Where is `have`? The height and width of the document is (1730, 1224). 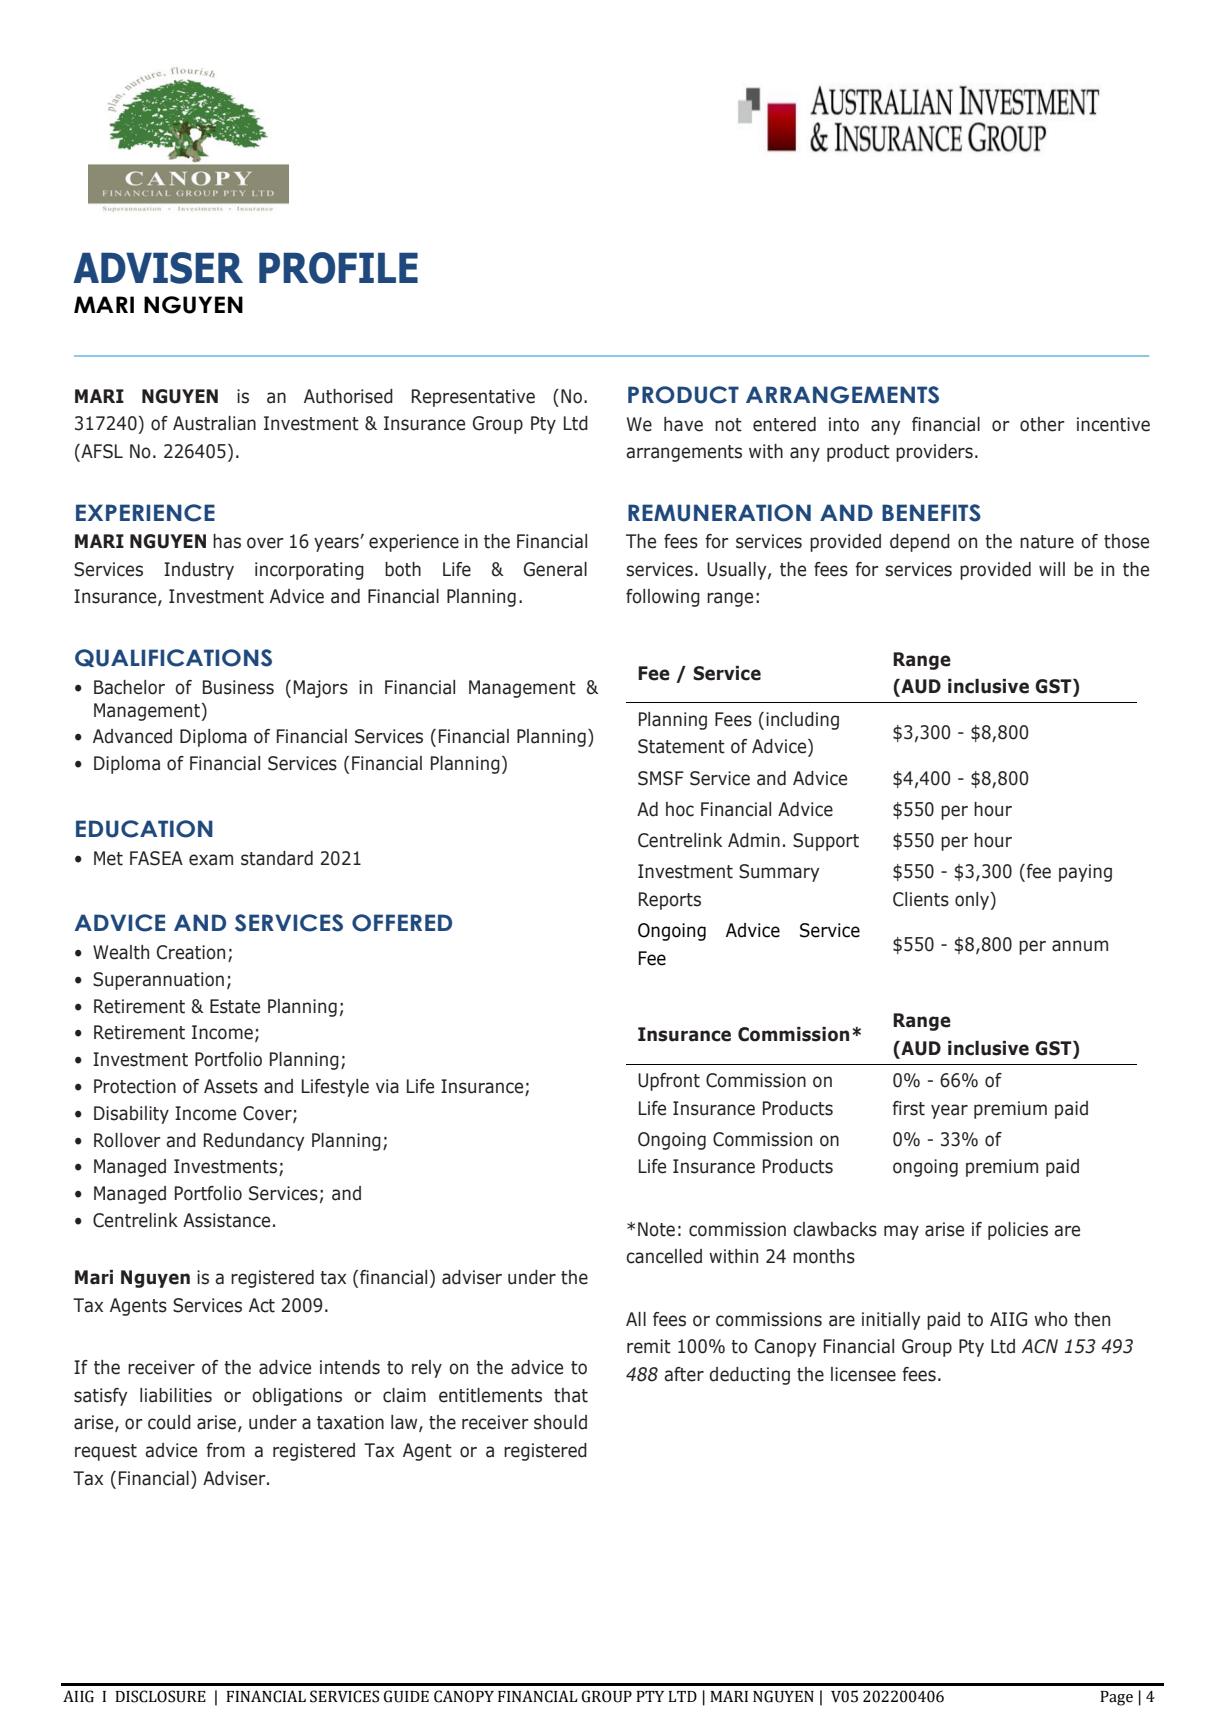 have is located at coordinates (683, 424).
